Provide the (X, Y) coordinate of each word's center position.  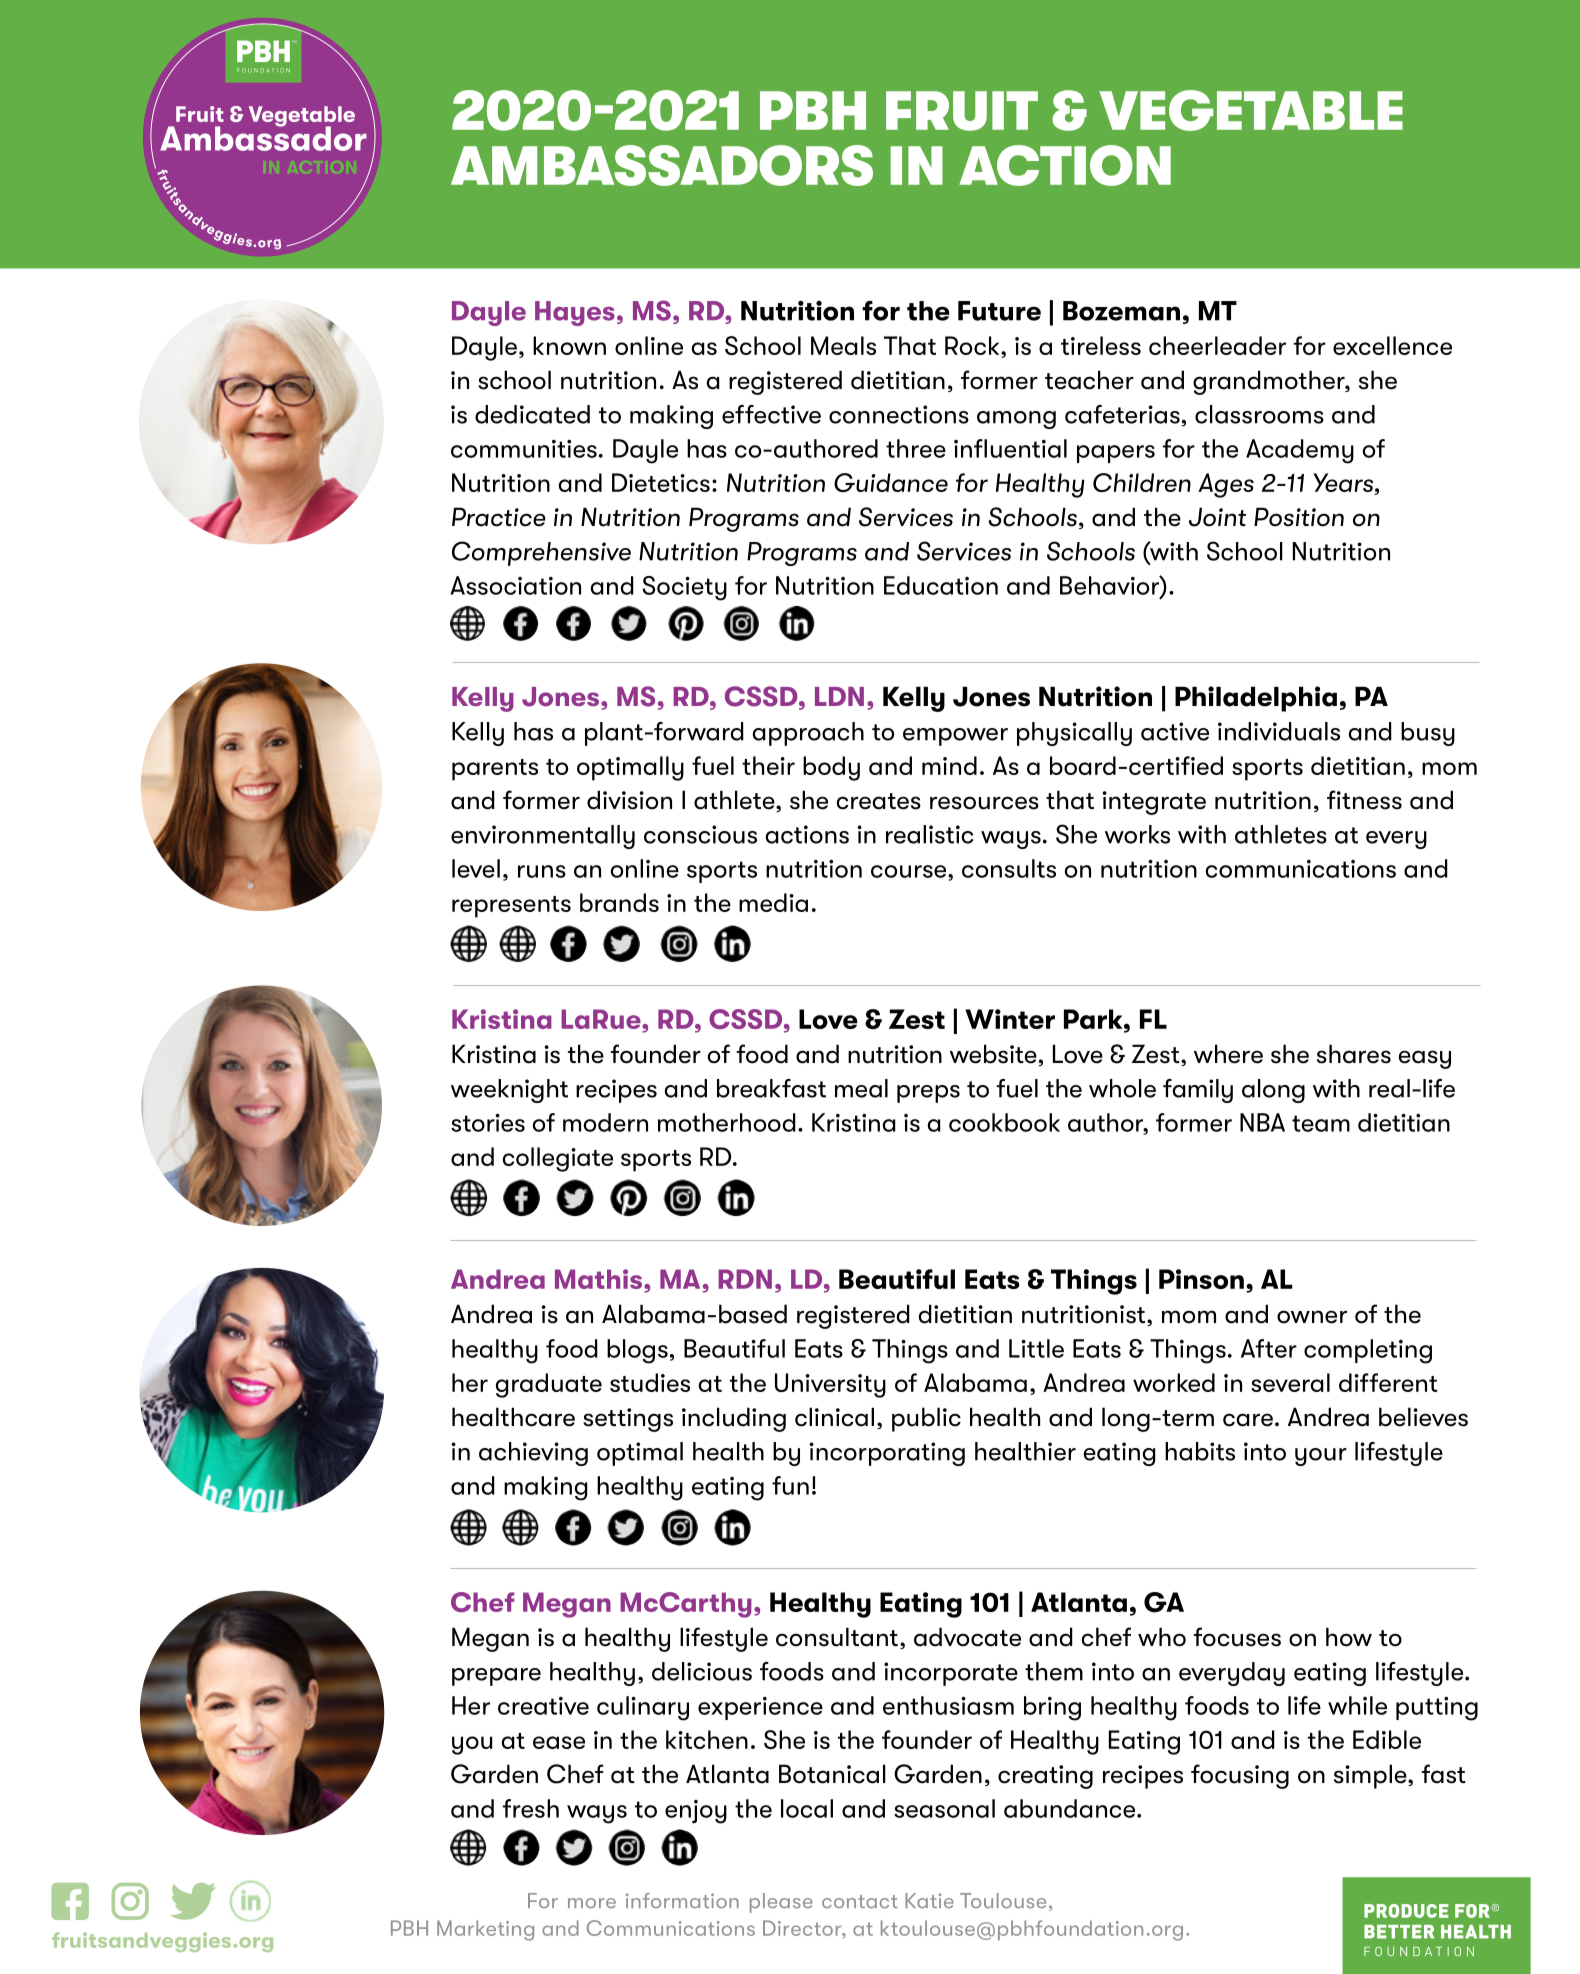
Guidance (891, 482)
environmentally (543, 837)
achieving (533, 1454)
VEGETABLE (1251, 110)
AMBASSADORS (662, 165)
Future (999, 311)
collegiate (557, 1159)
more (592, 1903)
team (1321, 1123)
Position (1299, 517)
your (1321, 1457)
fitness (1364, 800)
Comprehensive (541, 553)
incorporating (887, 1454)
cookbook (1004, 1122)
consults (1009, 868)
